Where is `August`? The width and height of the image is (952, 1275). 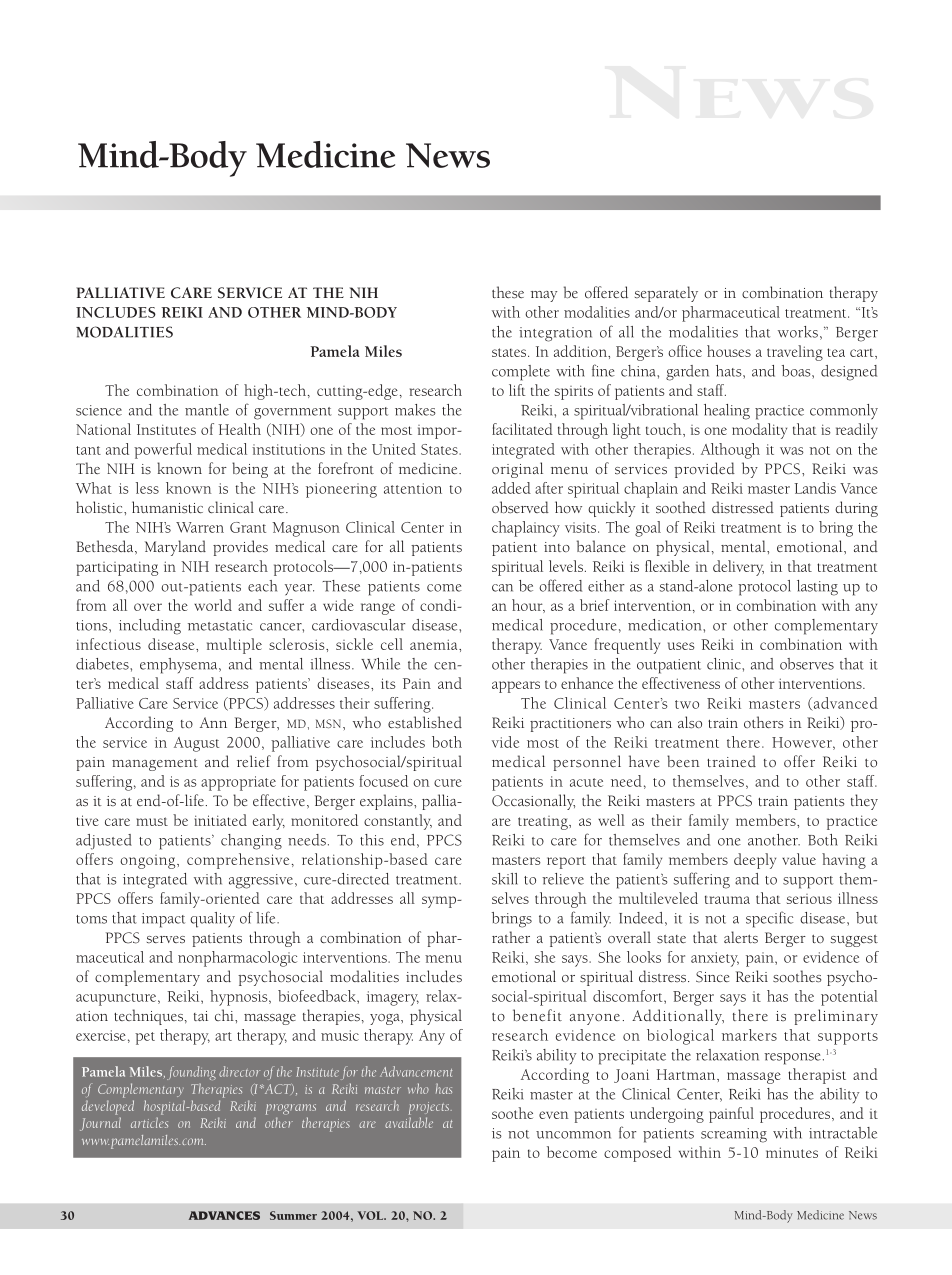
August is located at coordinates (196, 744).
